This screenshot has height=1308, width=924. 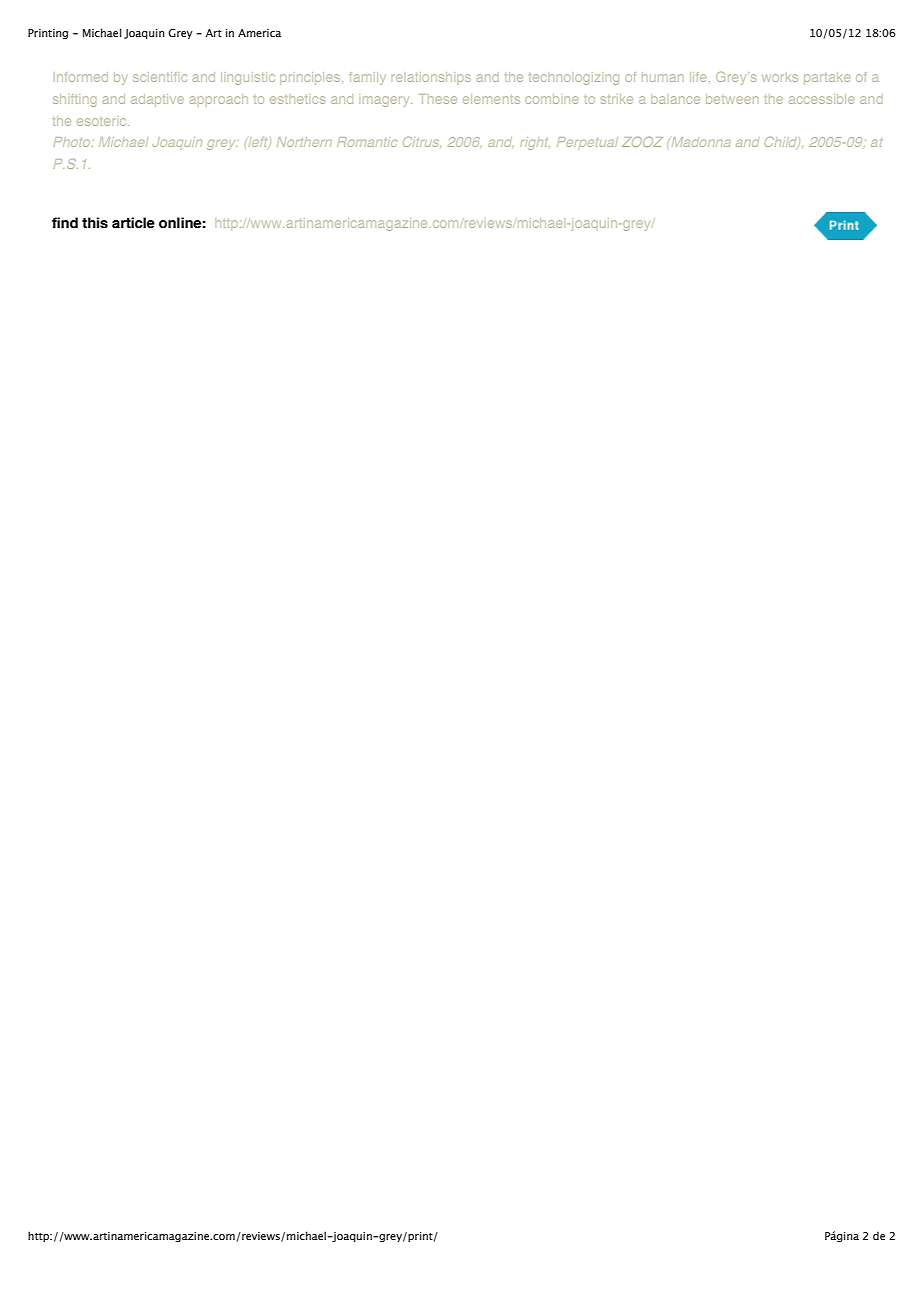 What do you see at coordinates (65, 223) in the screenshot?
I see `find` at bounding box center [65, 223].
